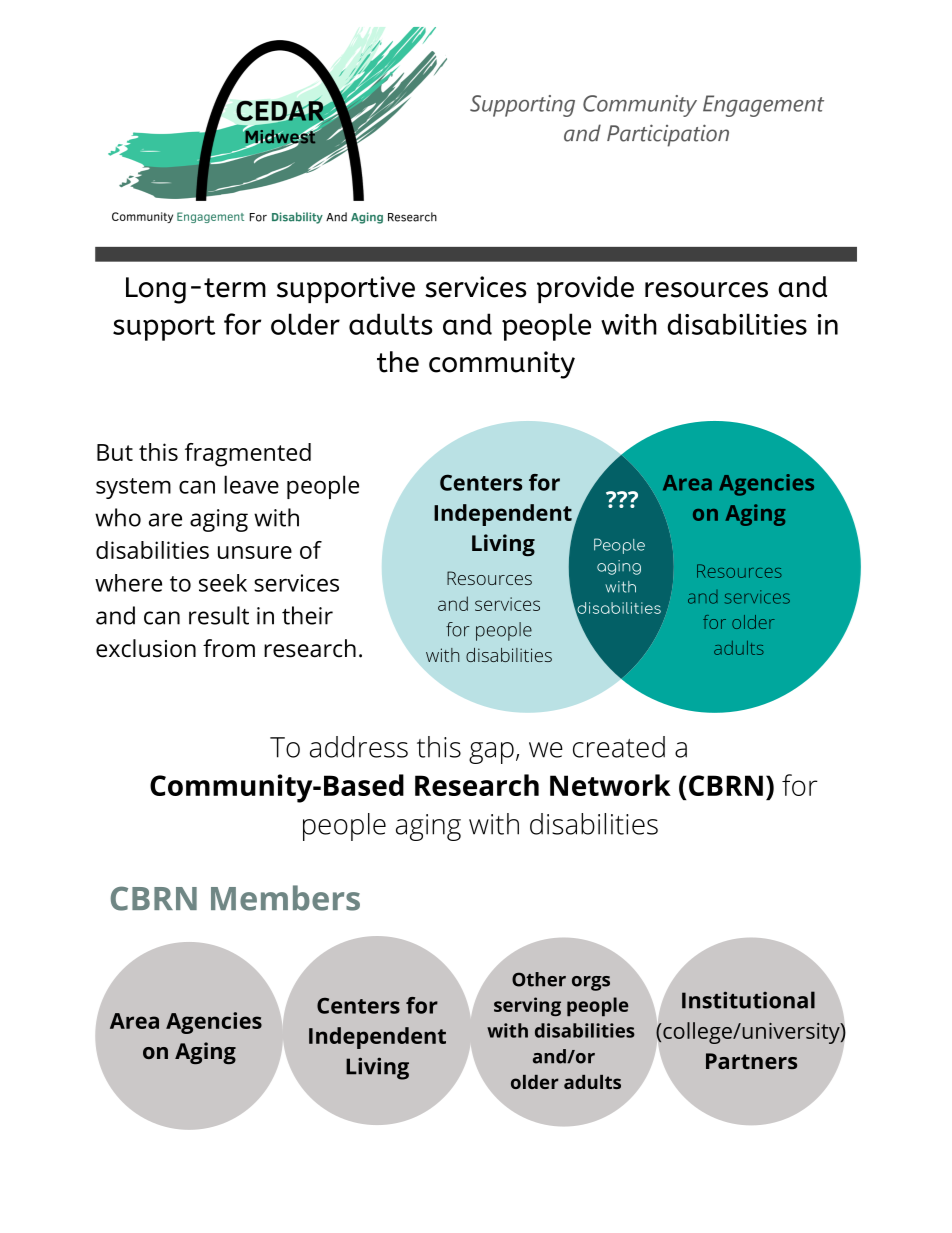 The height and width of the screenshot is (1233, 952). I want to click on seek, so click(223, 583).
